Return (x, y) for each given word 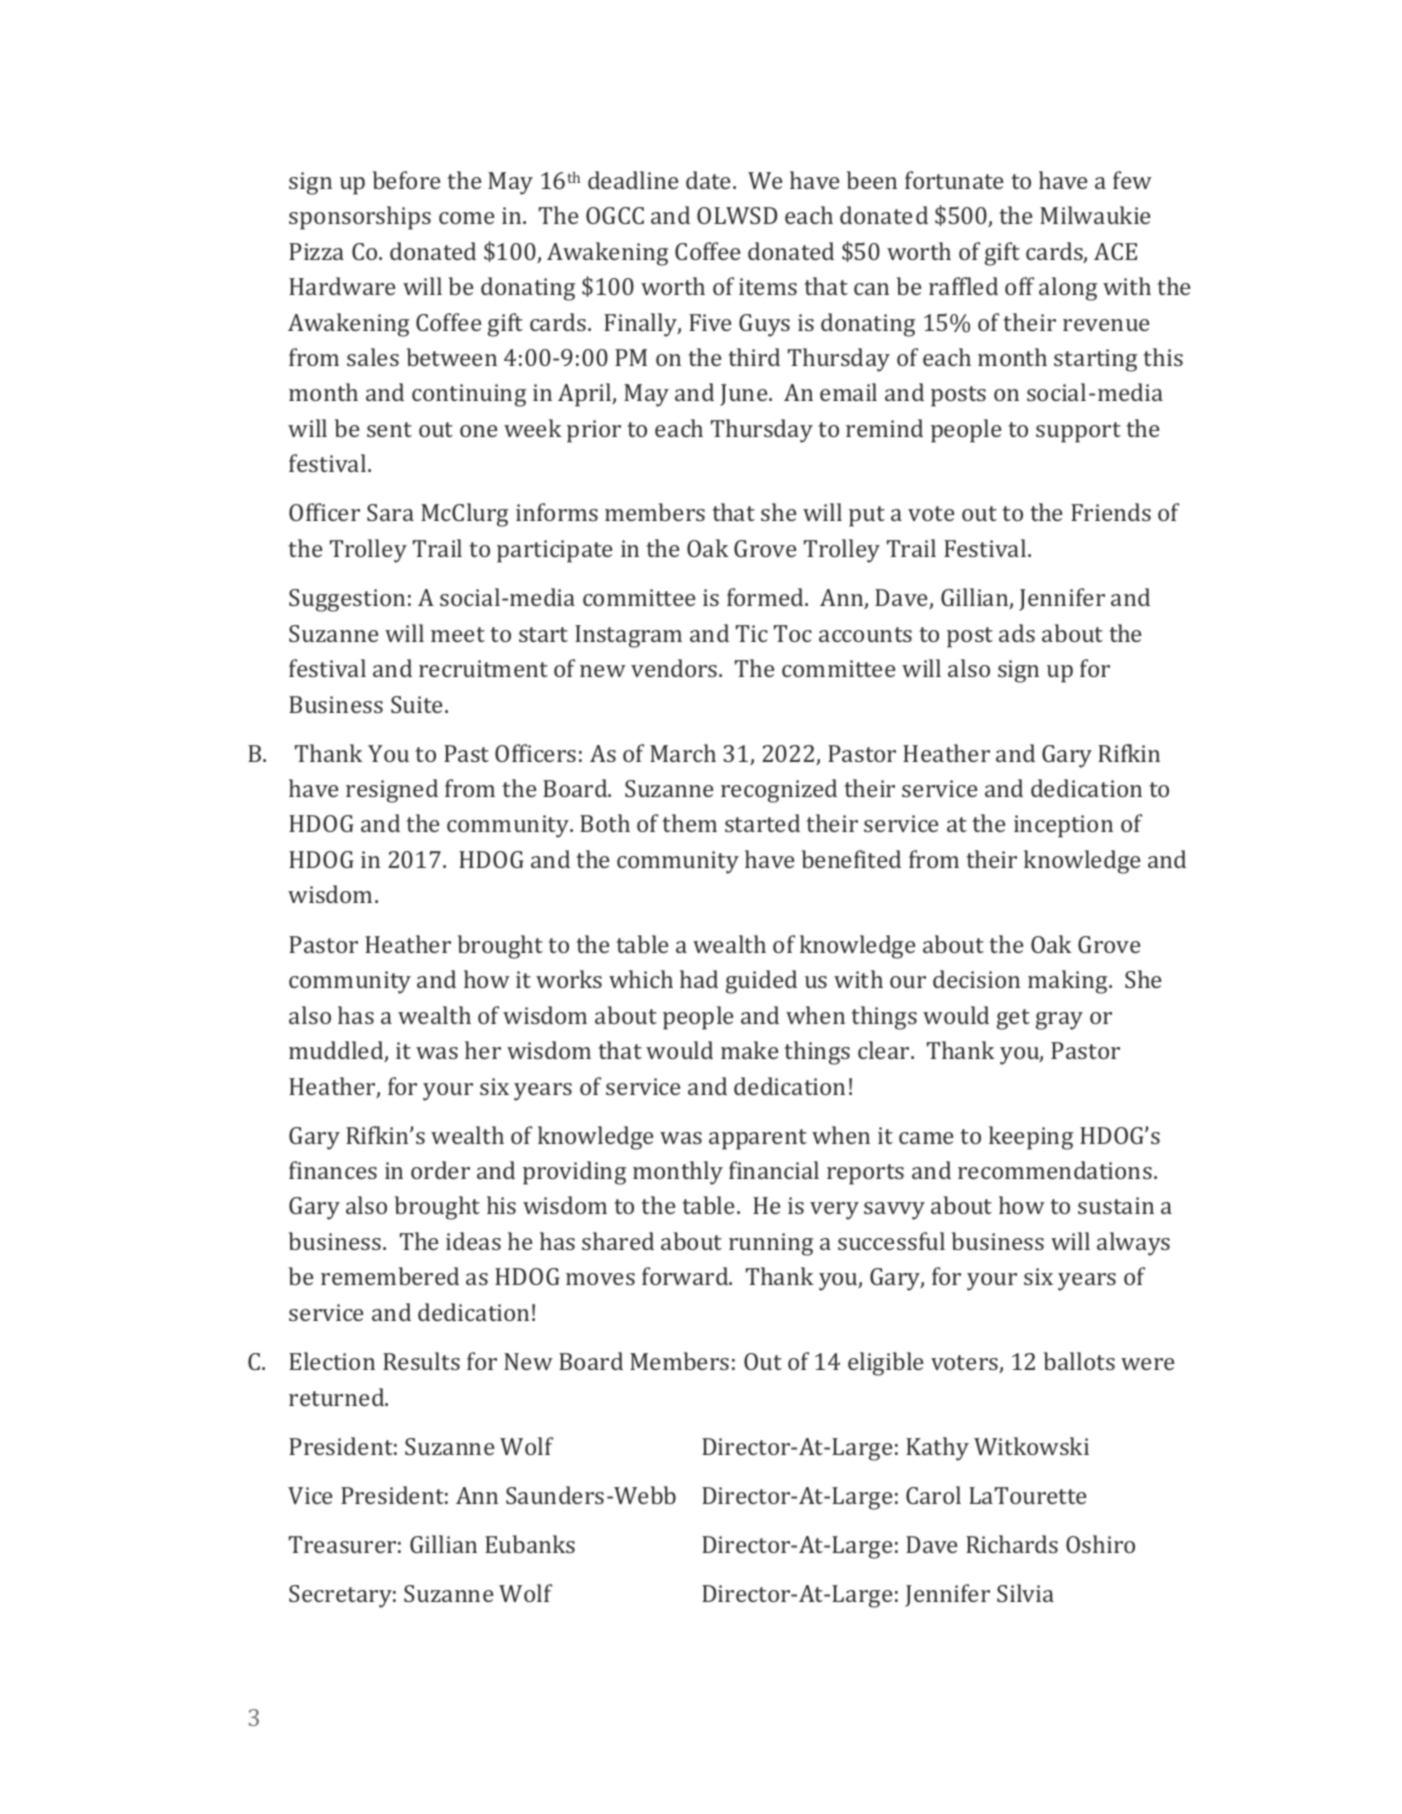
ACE (1115, 251)
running (771, 1244)
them (689, 823)
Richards (1012, 1544)
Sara (390, 512)
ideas (473, 1241)
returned (338, 1397)
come (466, 218)
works (569, 979)
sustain (1116, 1205)
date (710, 180)
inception (1063, 826)
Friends (1111, 512)
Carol (933, 1495)
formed (766, 597)
